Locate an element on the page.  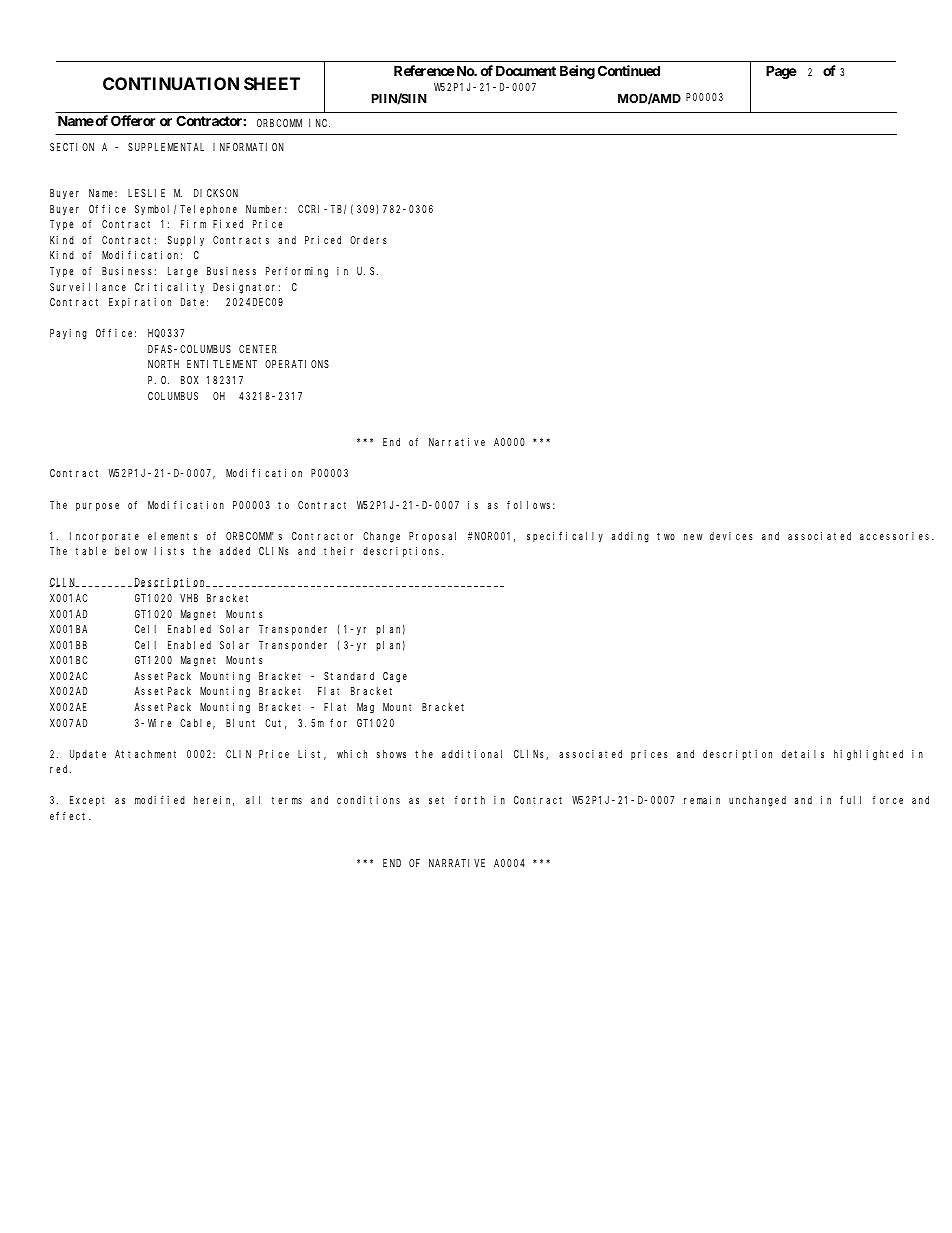
Continued is located at coordinates (629, 70).
